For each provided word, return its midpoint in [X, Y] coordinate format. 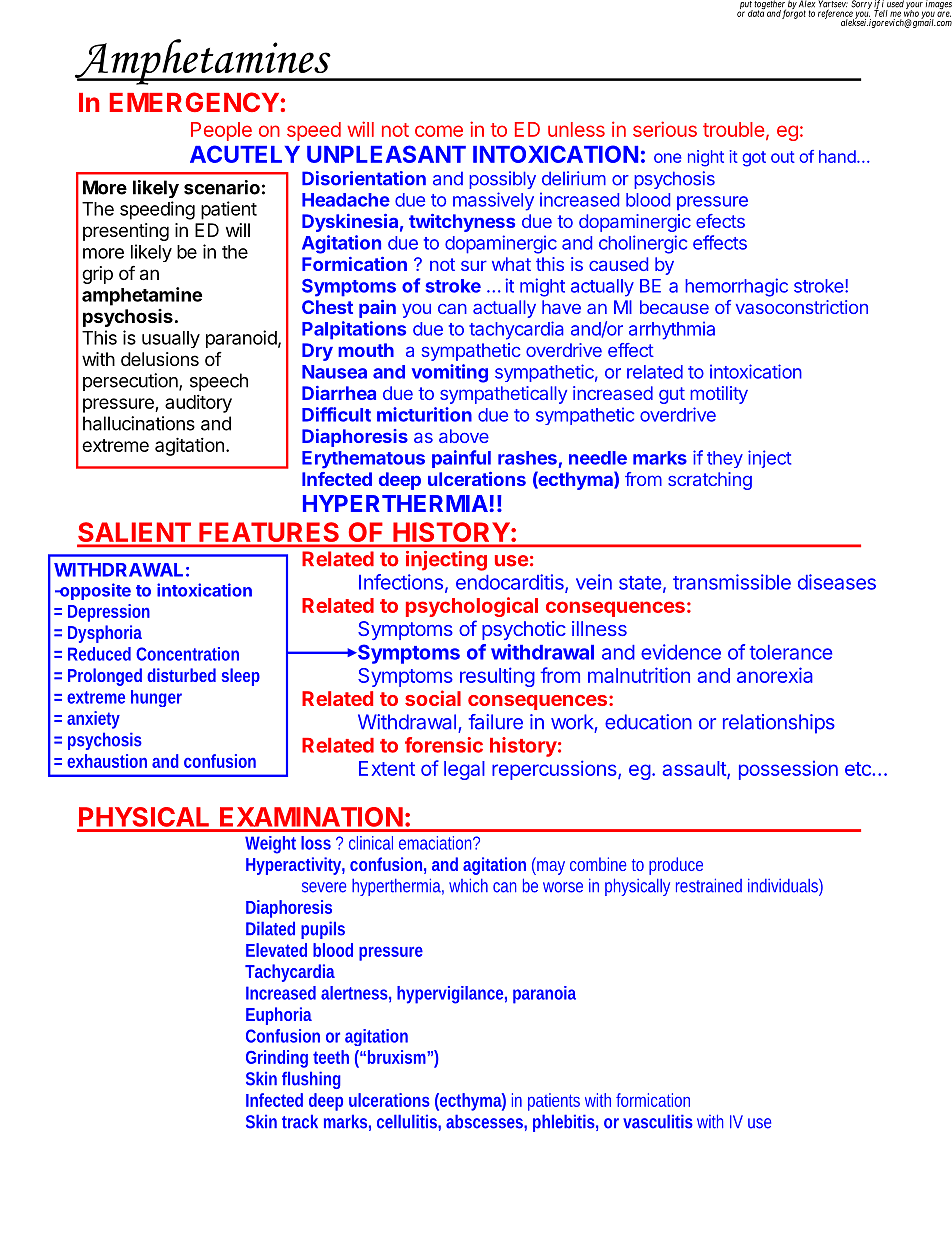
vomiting [450, 373]
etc [859, 769]
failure [496, 722]
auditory [198, 404]
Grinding [277, 1059]
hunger [156, 698]
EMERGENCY [194, 102]
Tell [881, 12]
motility [719, 395]
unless [576, 129]
